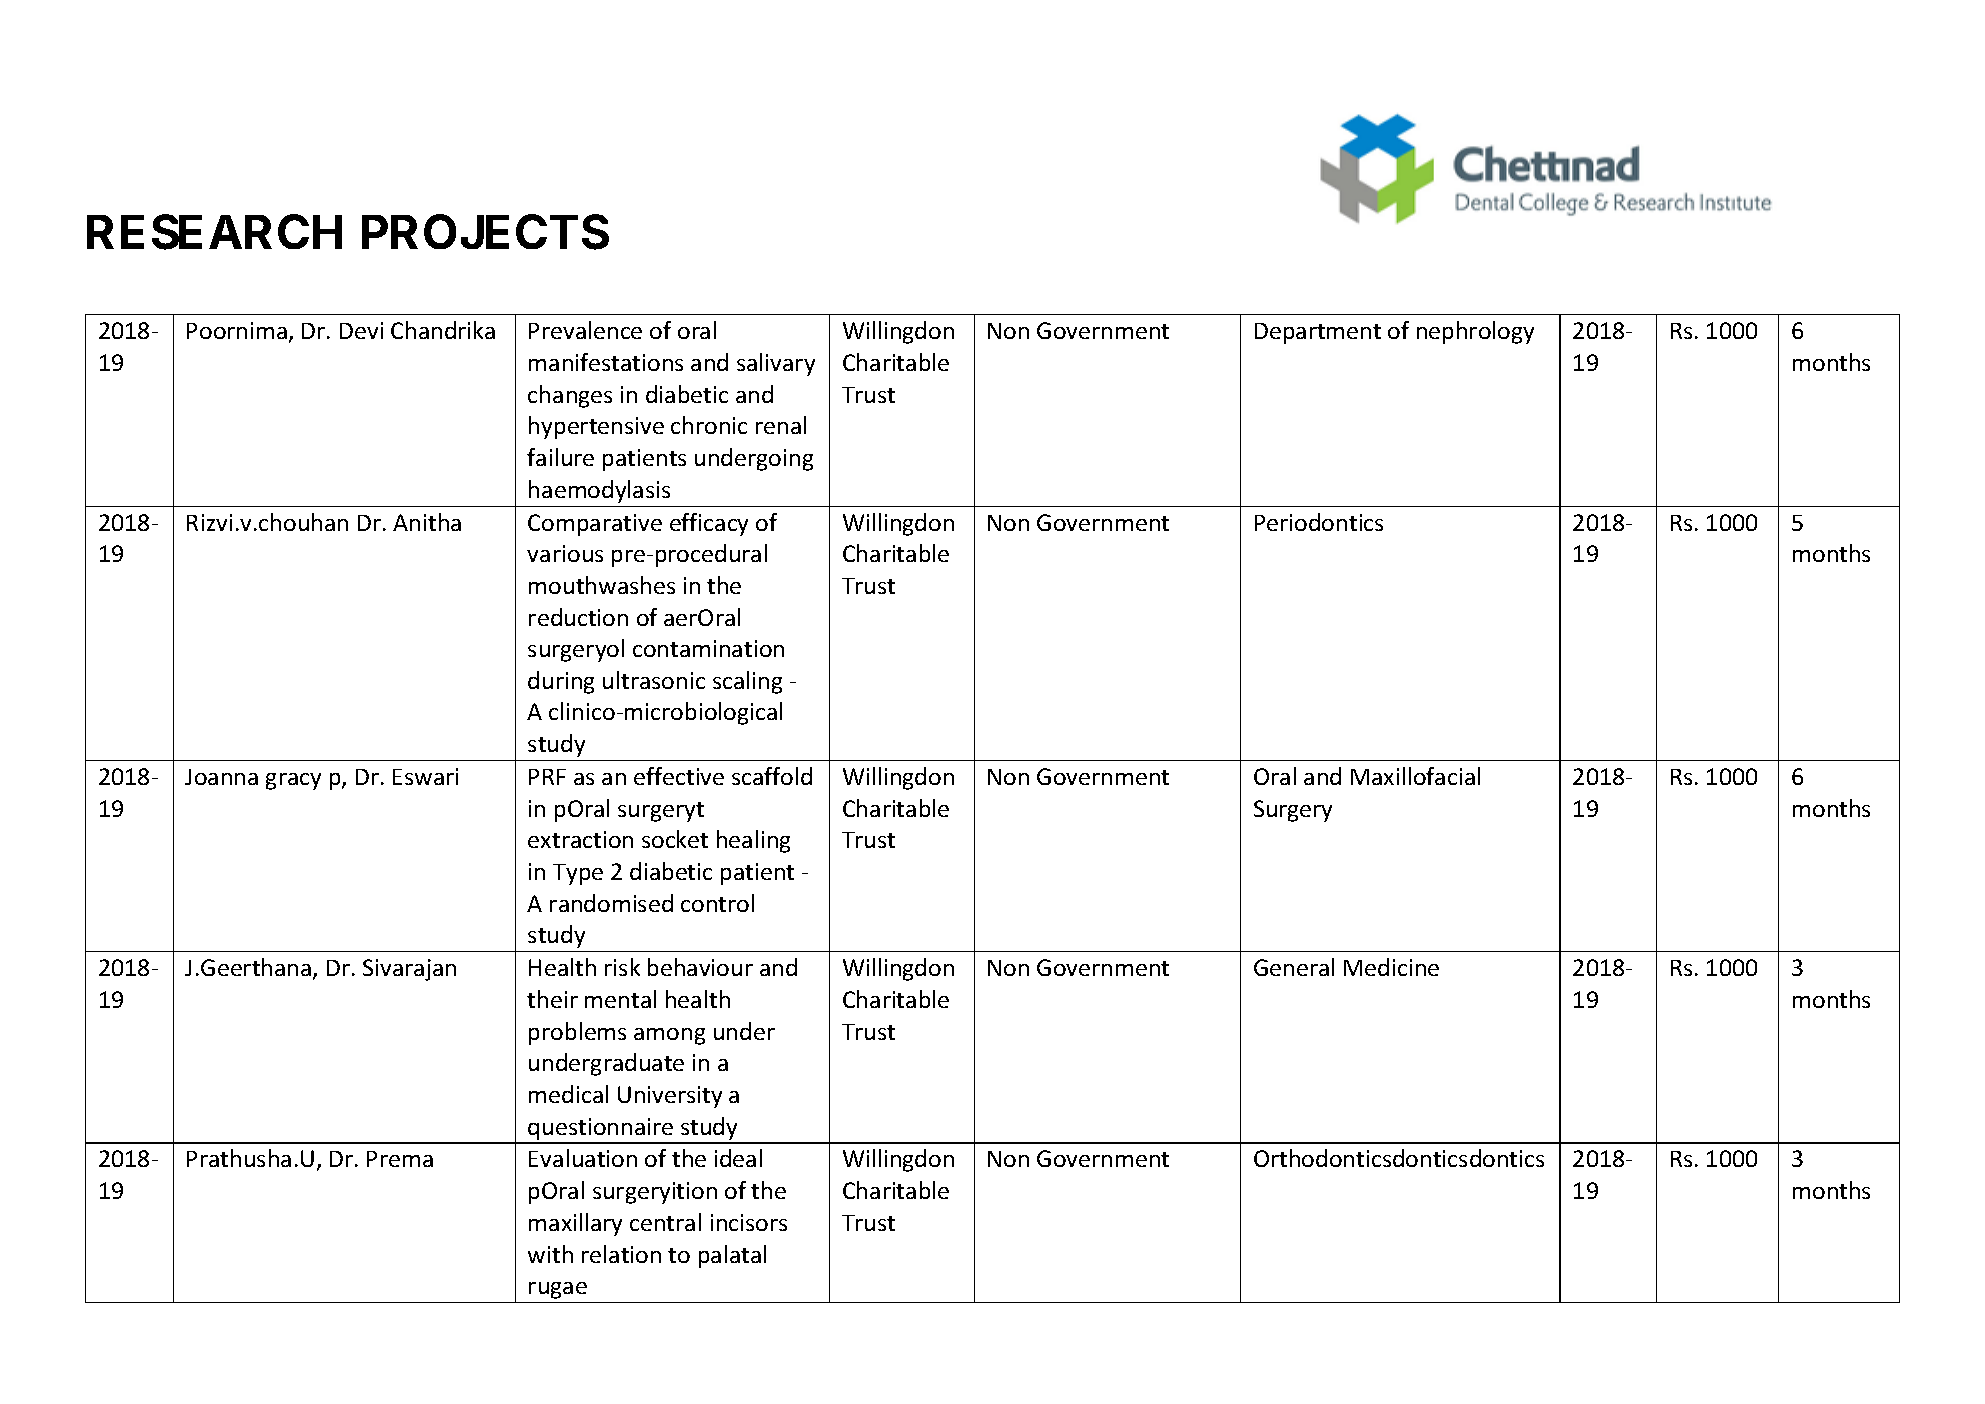 This screenshot has width=1985, height=1404. Describe the element at coordinates (361, 330) in the screenshot. I see `Devi` at that location.
